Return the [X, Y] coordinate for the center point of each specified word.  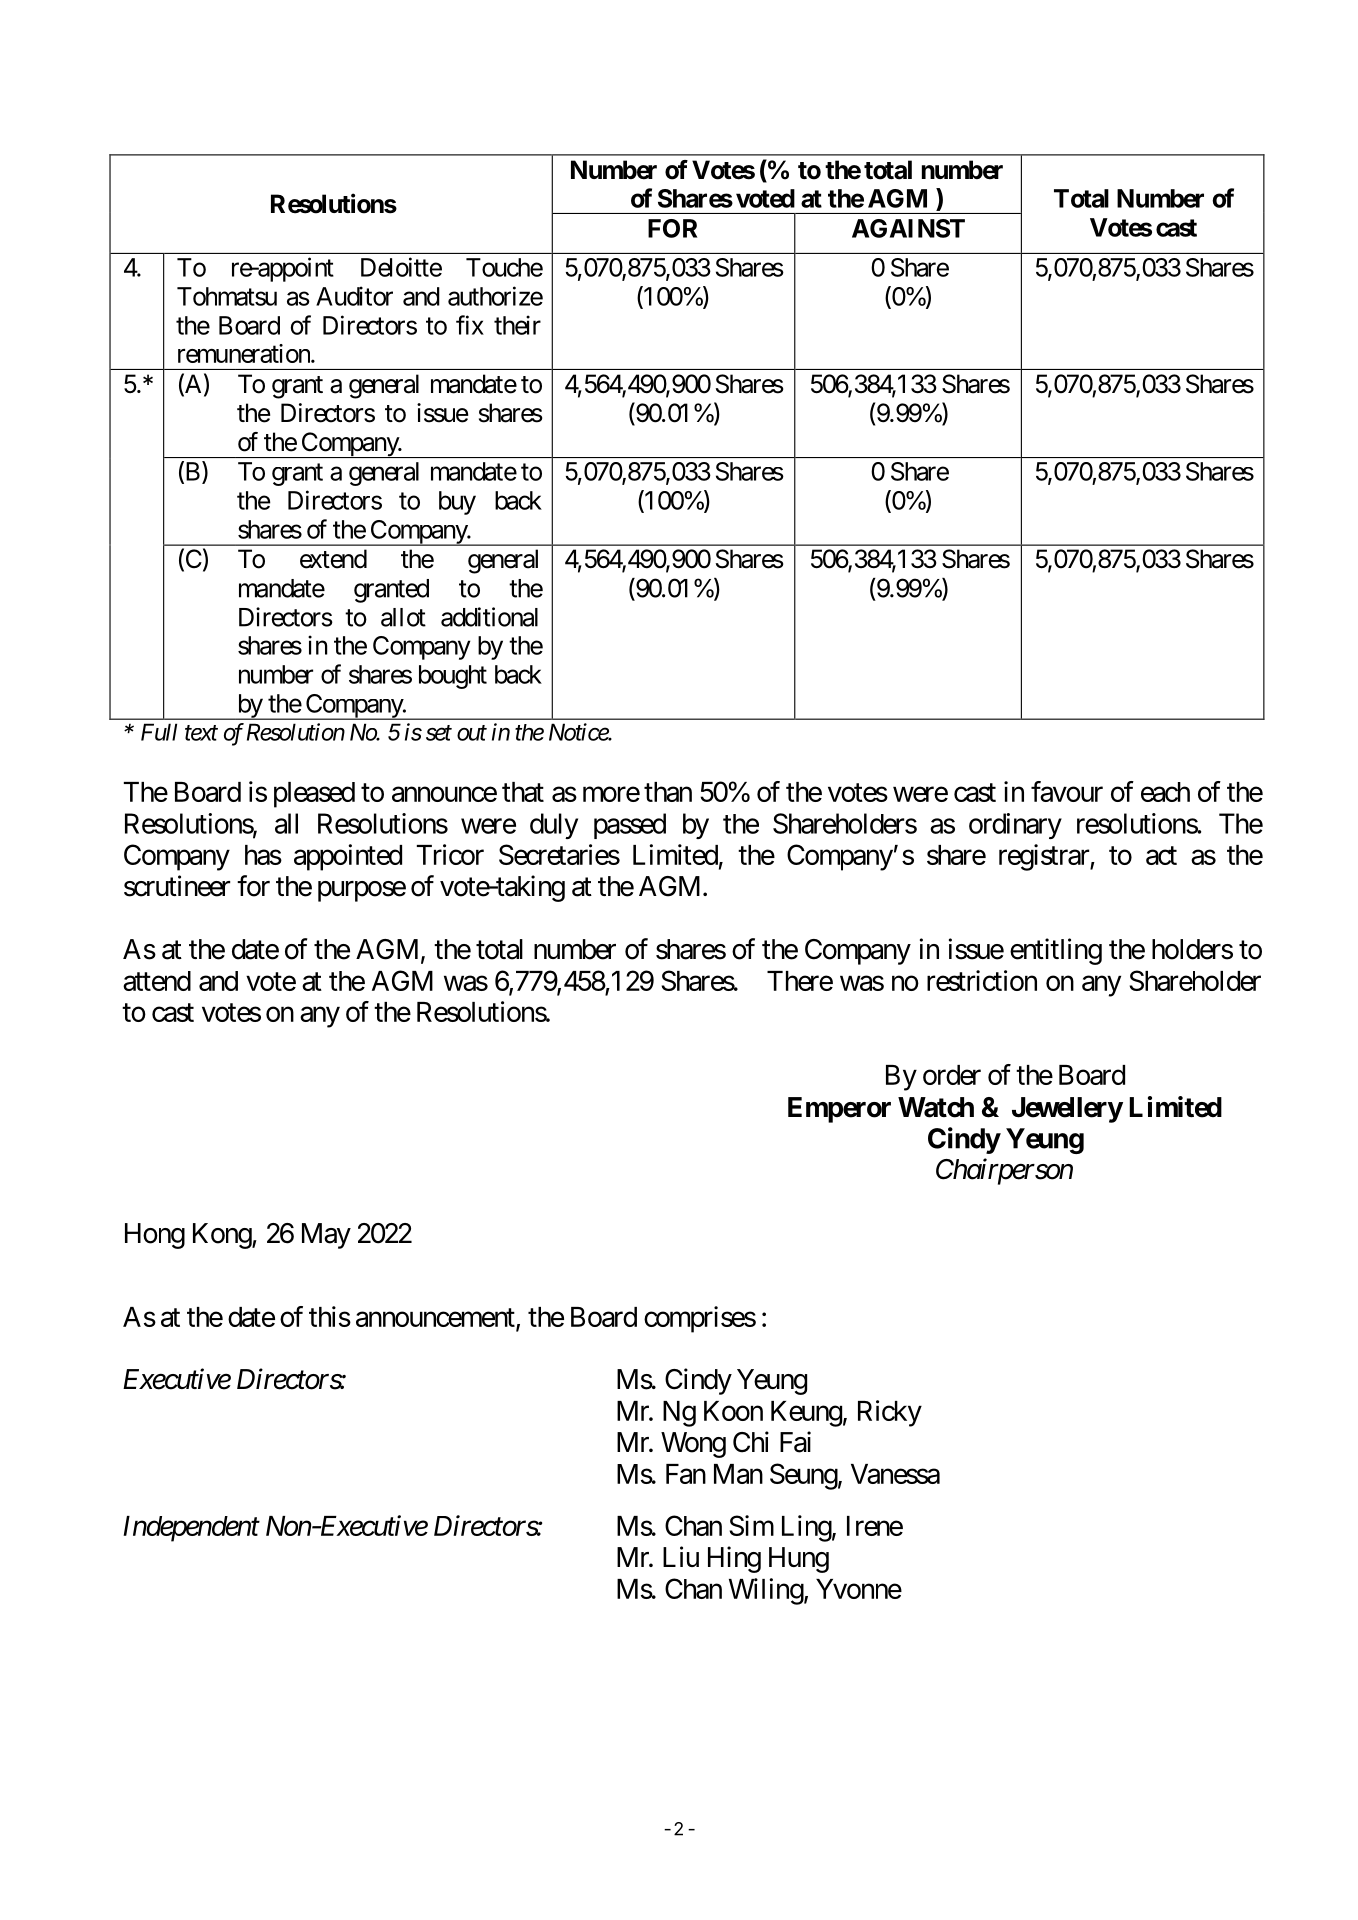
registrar [1045, 857]
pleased [314, 795]
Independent [191, 1529]
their [517, 325]
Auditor [354, 296]
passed [630, 826]
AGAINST [908, 228]
